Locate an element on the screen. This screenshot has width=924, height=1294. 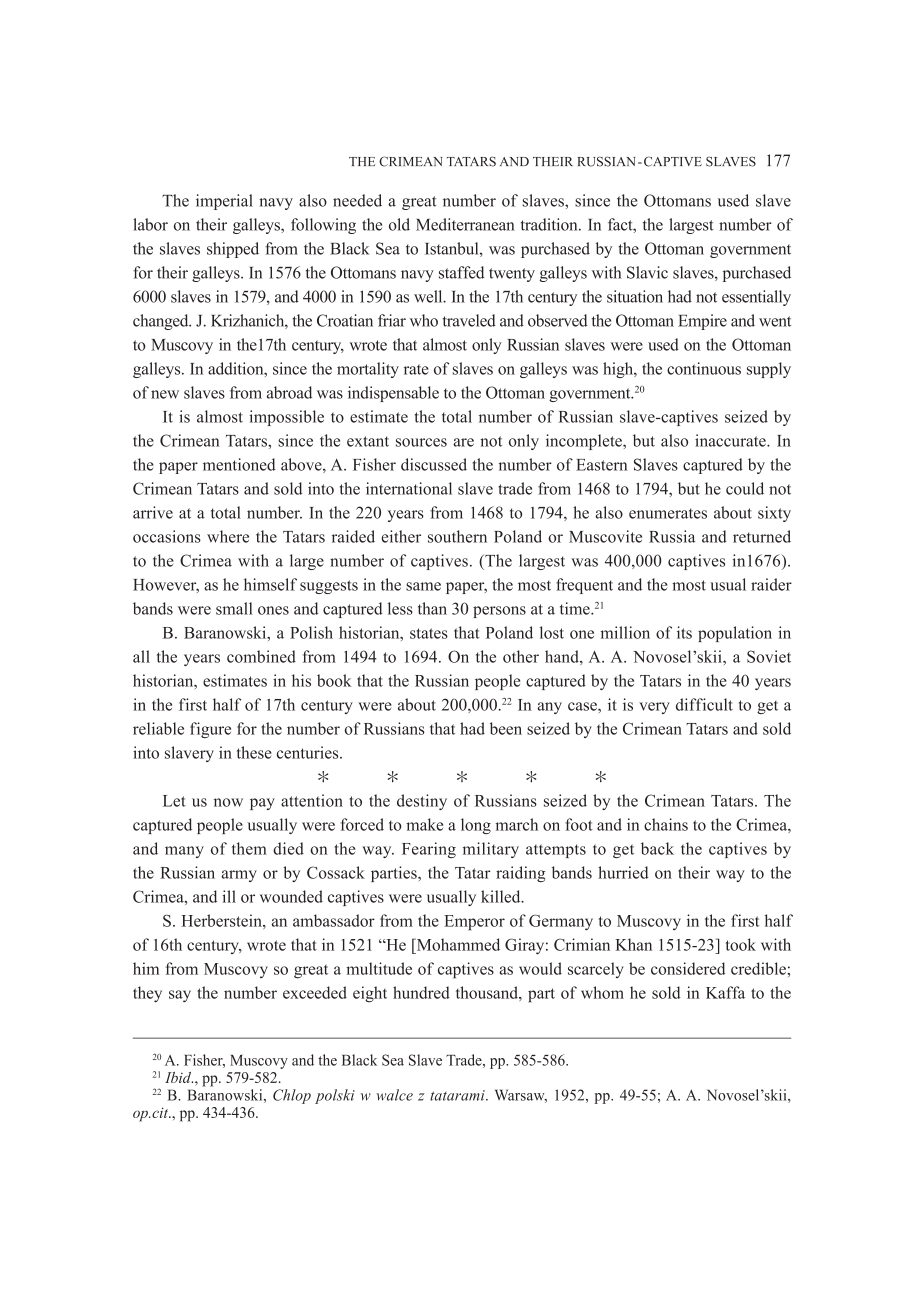
army is located at coordinates (239, 876).
